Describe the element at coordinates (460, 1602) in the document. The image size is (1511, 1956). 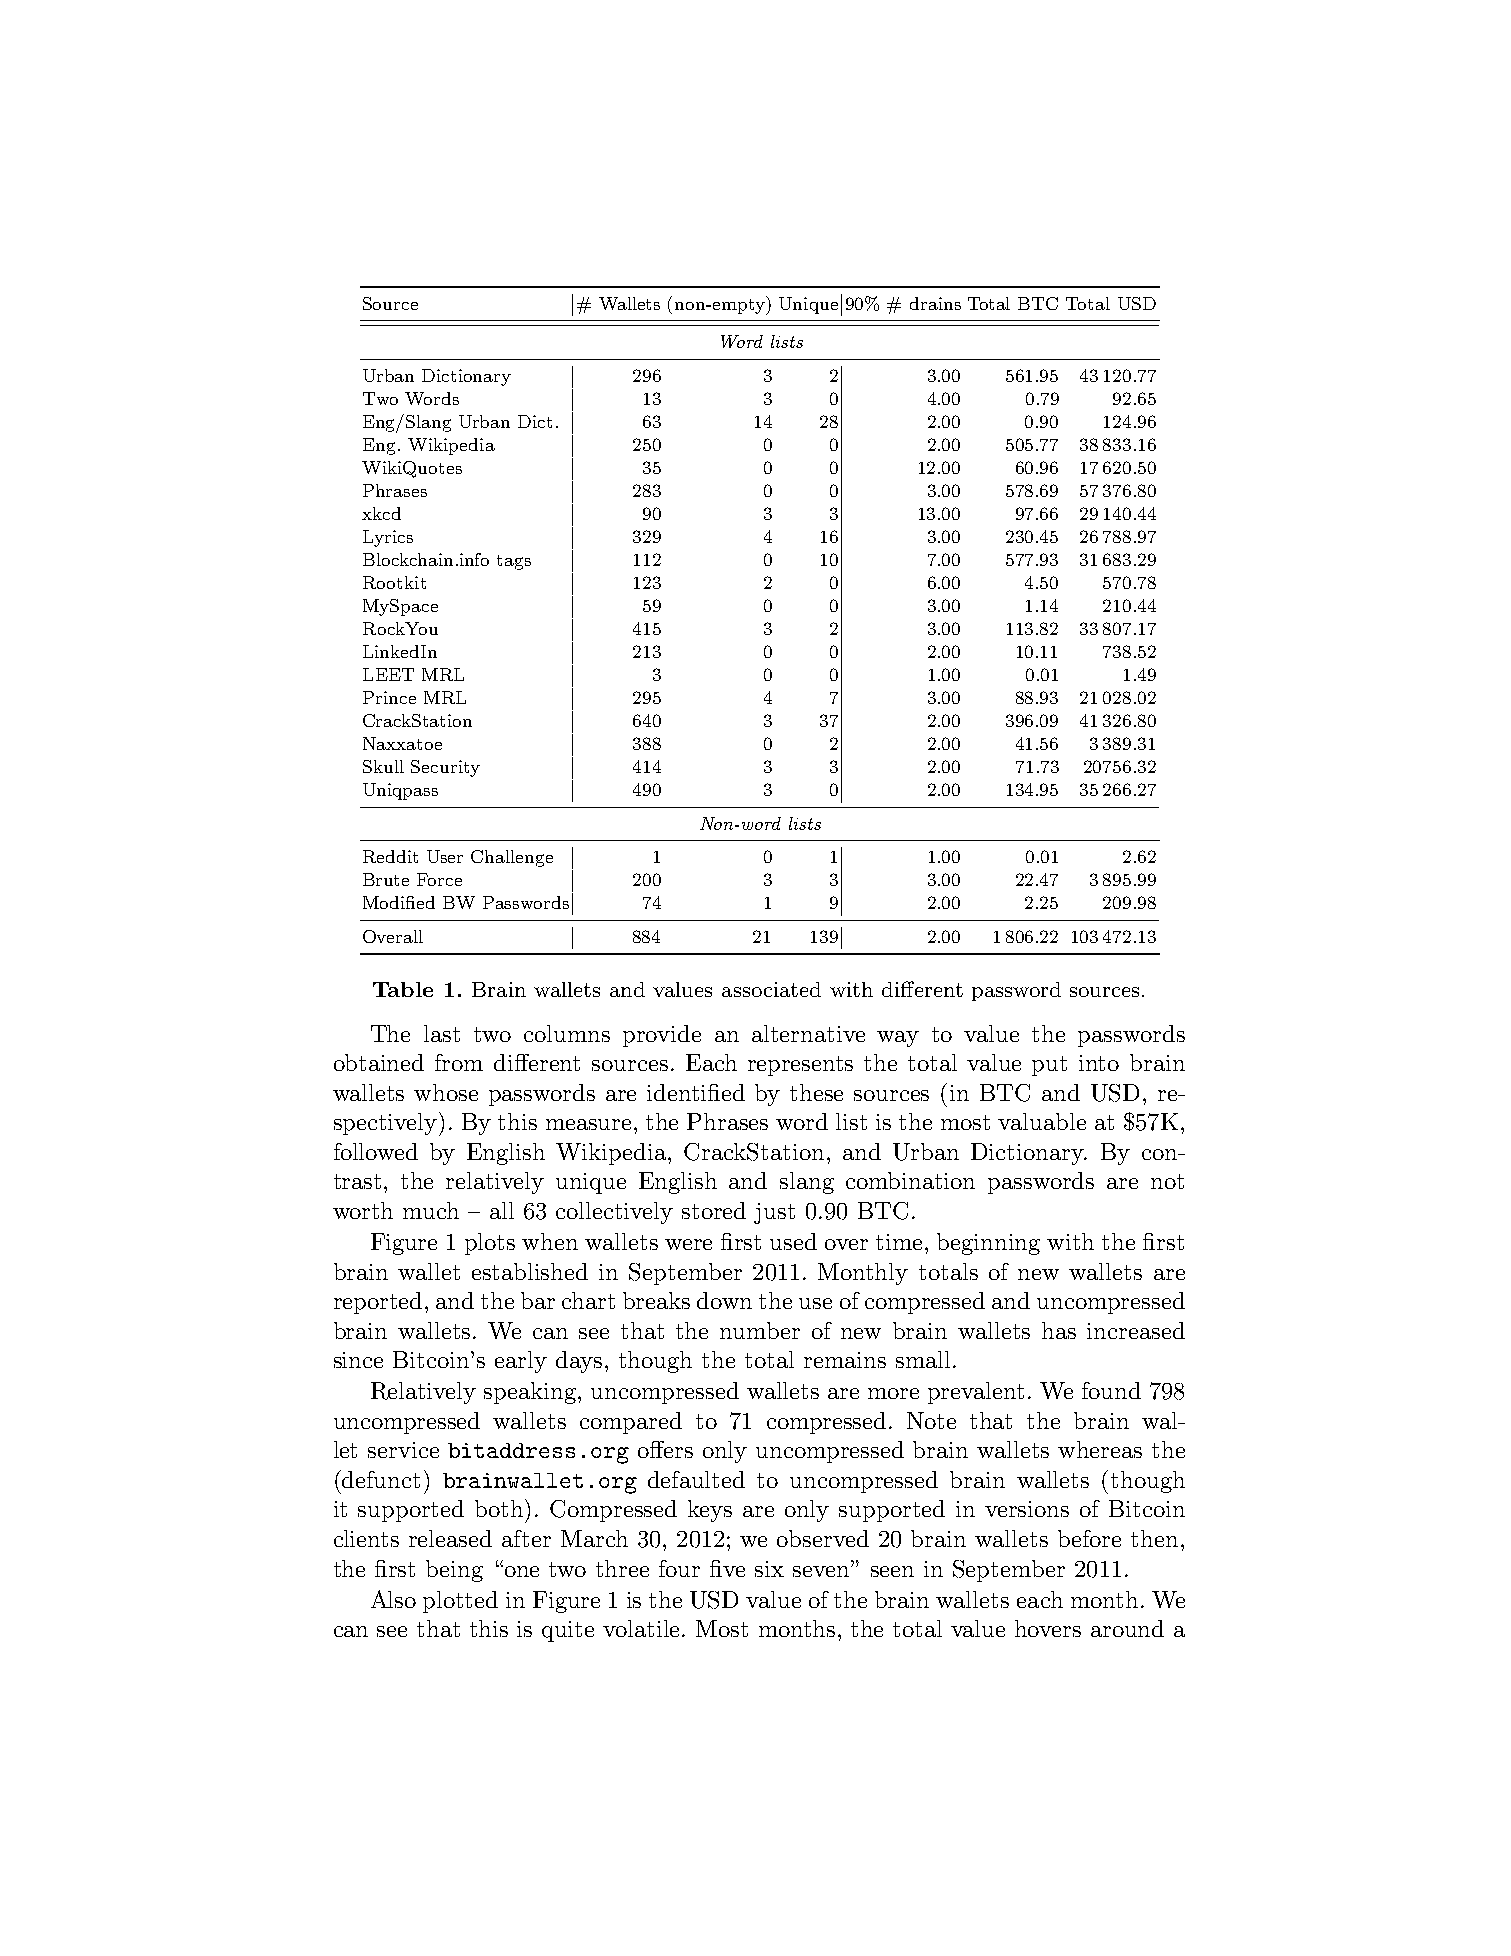
I see `plotted` at that location.
